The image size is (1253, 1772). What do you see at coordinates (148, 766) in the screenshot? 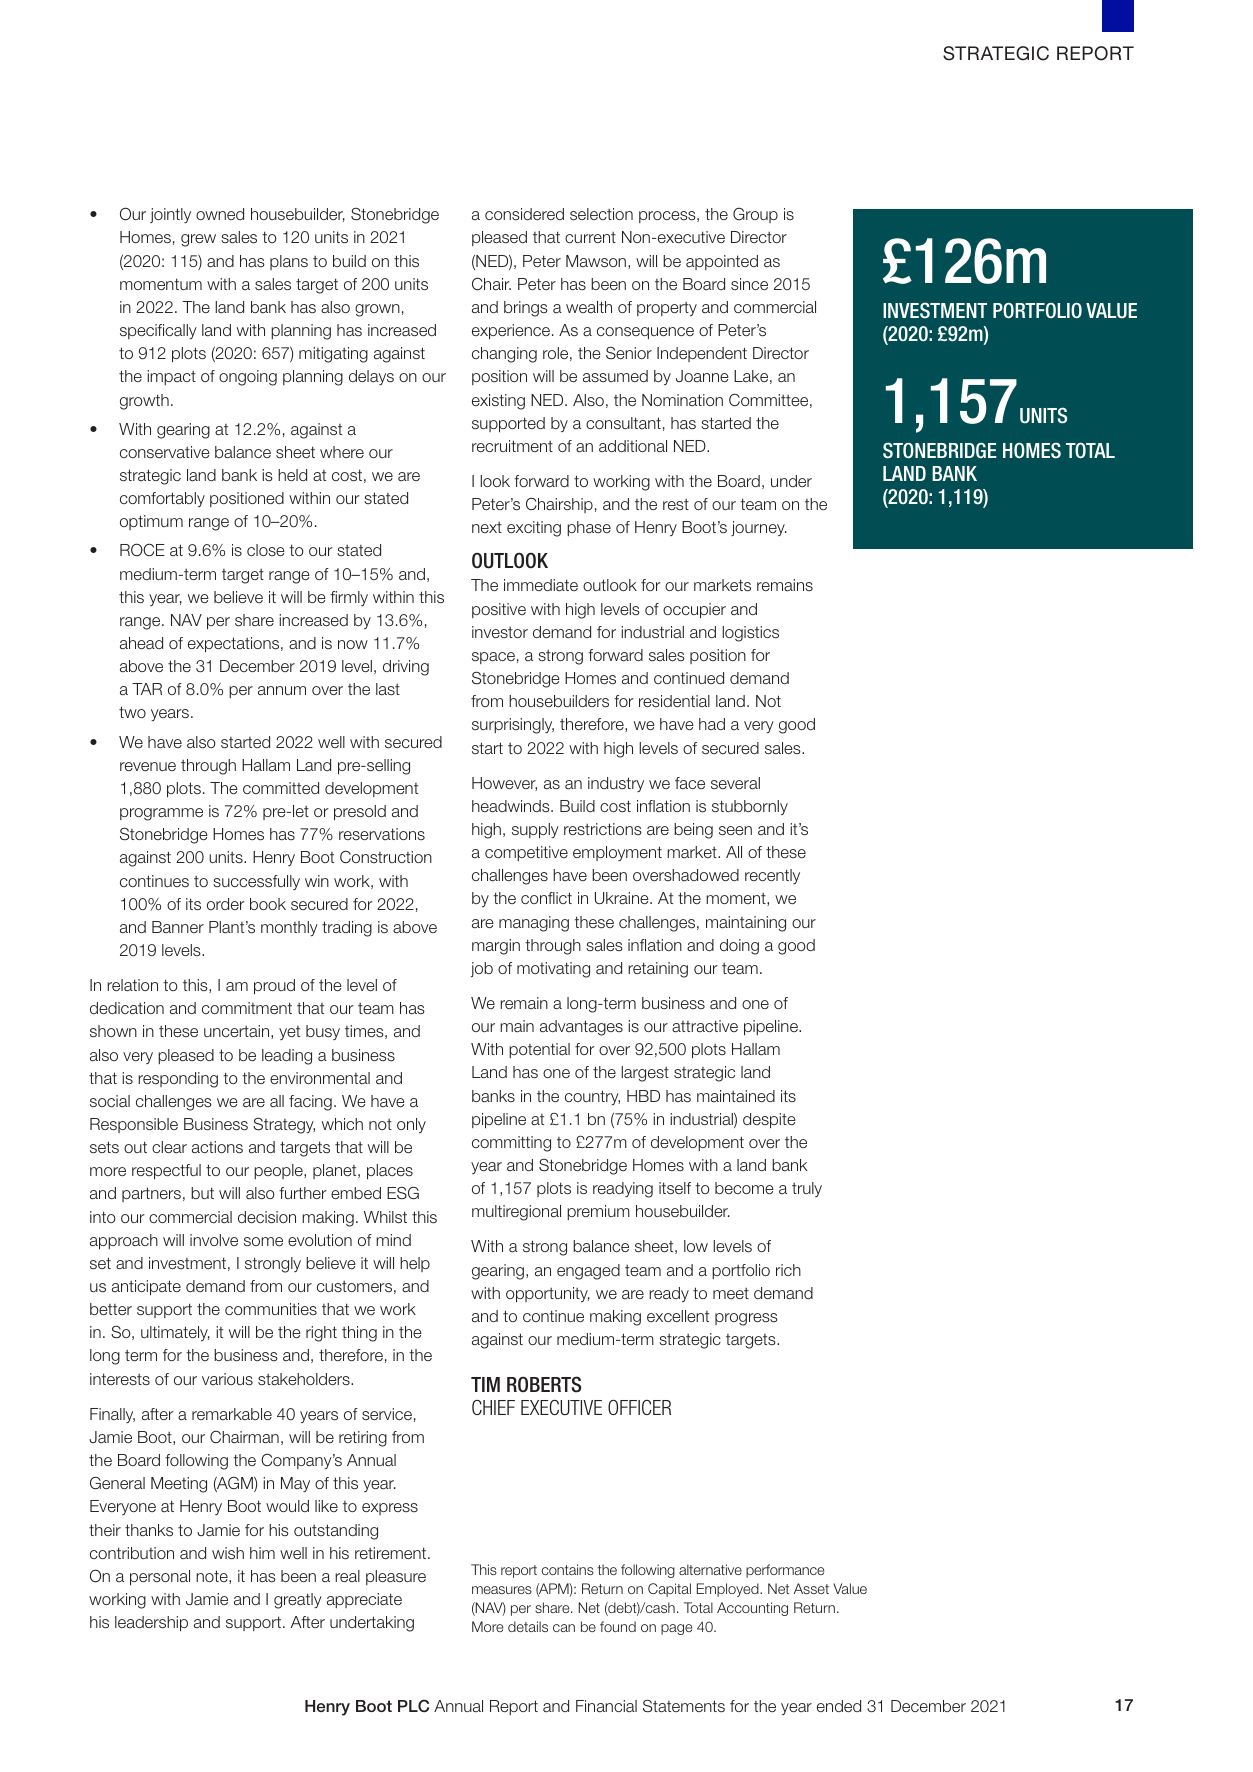
I see `revenue` at bounding box center [148, 766].
